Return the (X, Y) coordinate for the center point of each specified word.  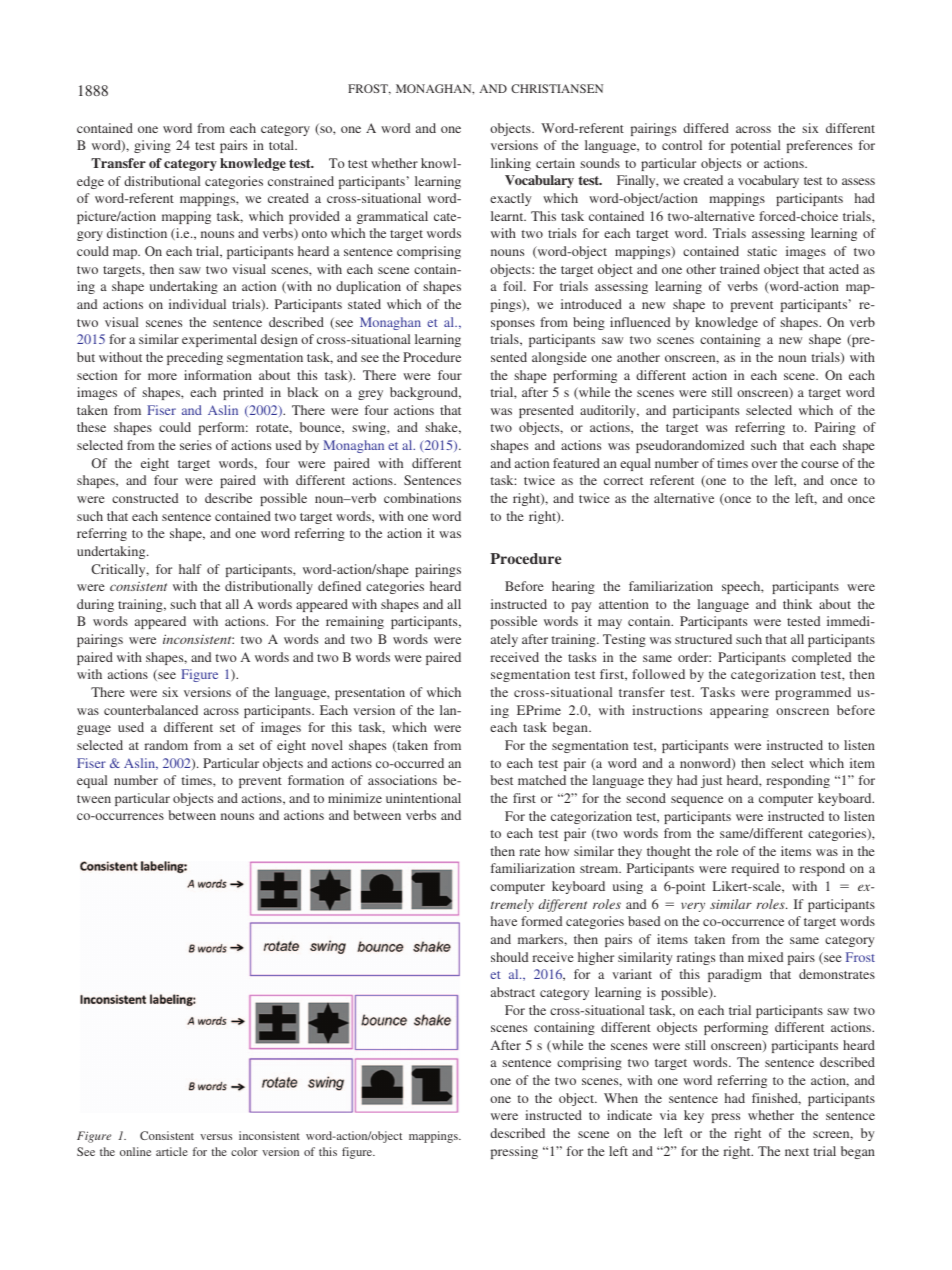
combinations (422, 498)
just (711, 781)
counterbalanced (151, 710)
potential (755, 146)
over (764, 464)
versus (216, 1137)
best (501, 780)
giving (152, 146)
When (621, 1098)
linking (511, 164)
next (797, 1152)
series (196, 445)
